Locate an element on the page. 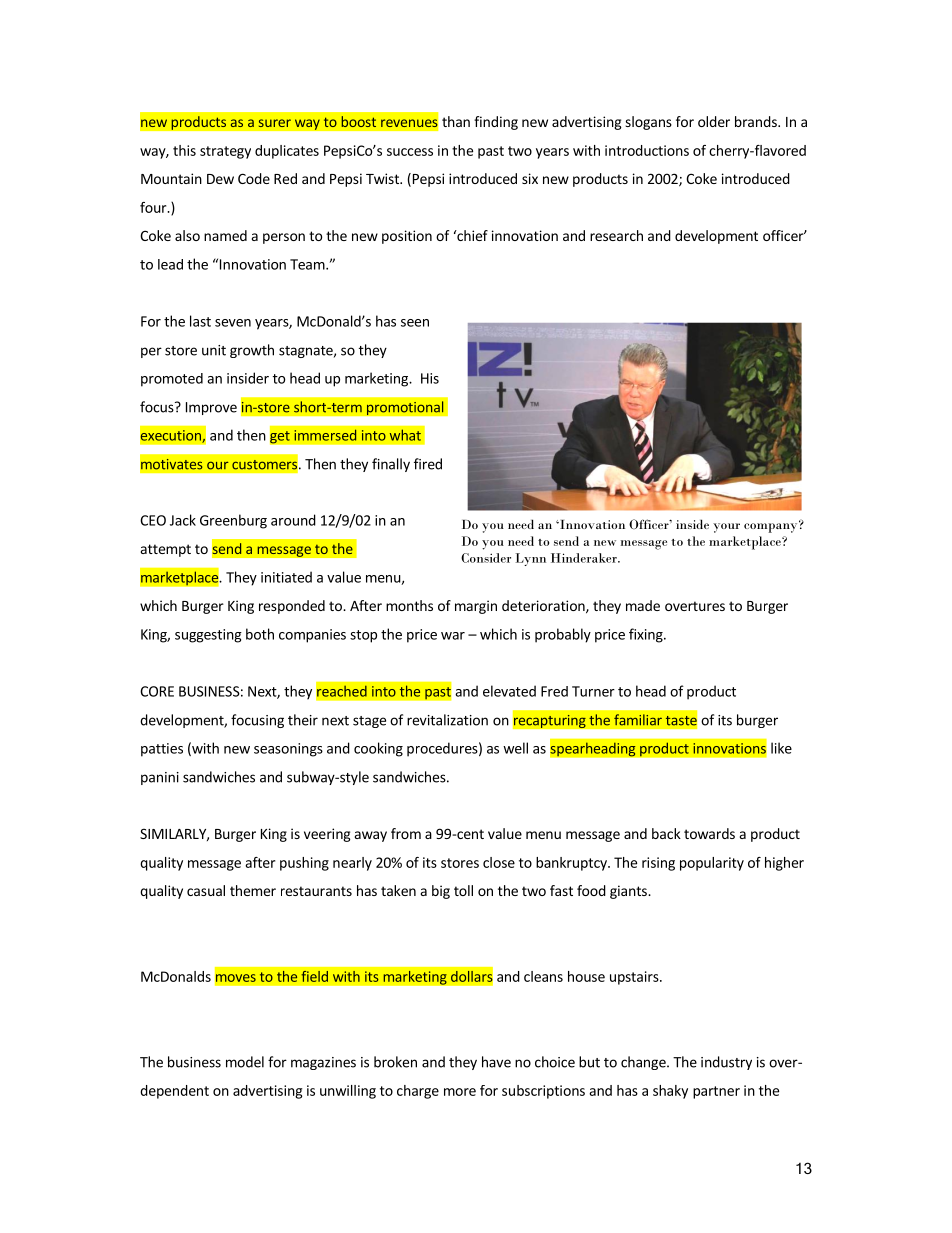 The width and height of the image is (952, 1233). seven is located at coordinates (233, 323).
